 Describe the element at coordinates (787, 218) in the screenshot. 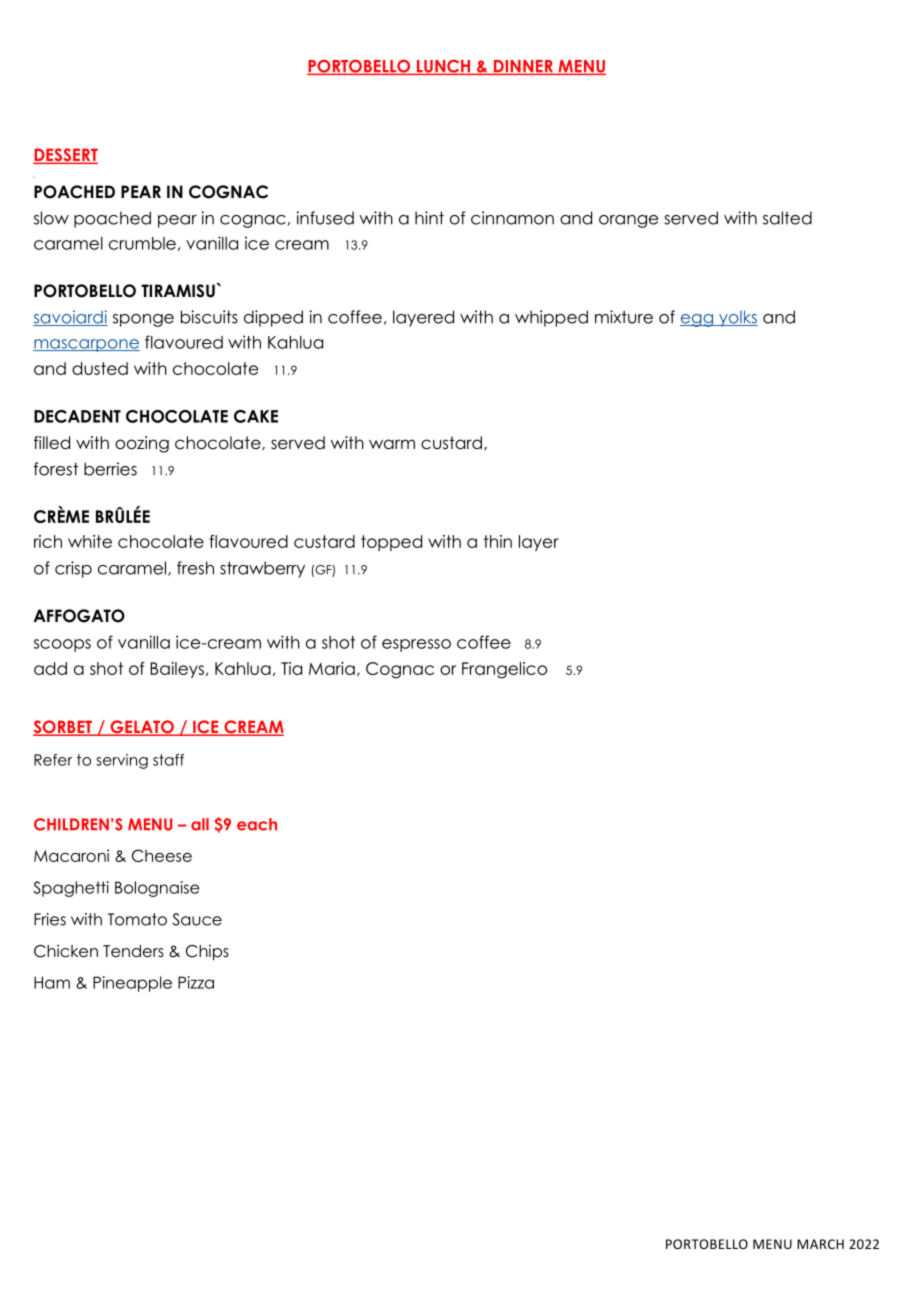

I see `salted` at that location.
